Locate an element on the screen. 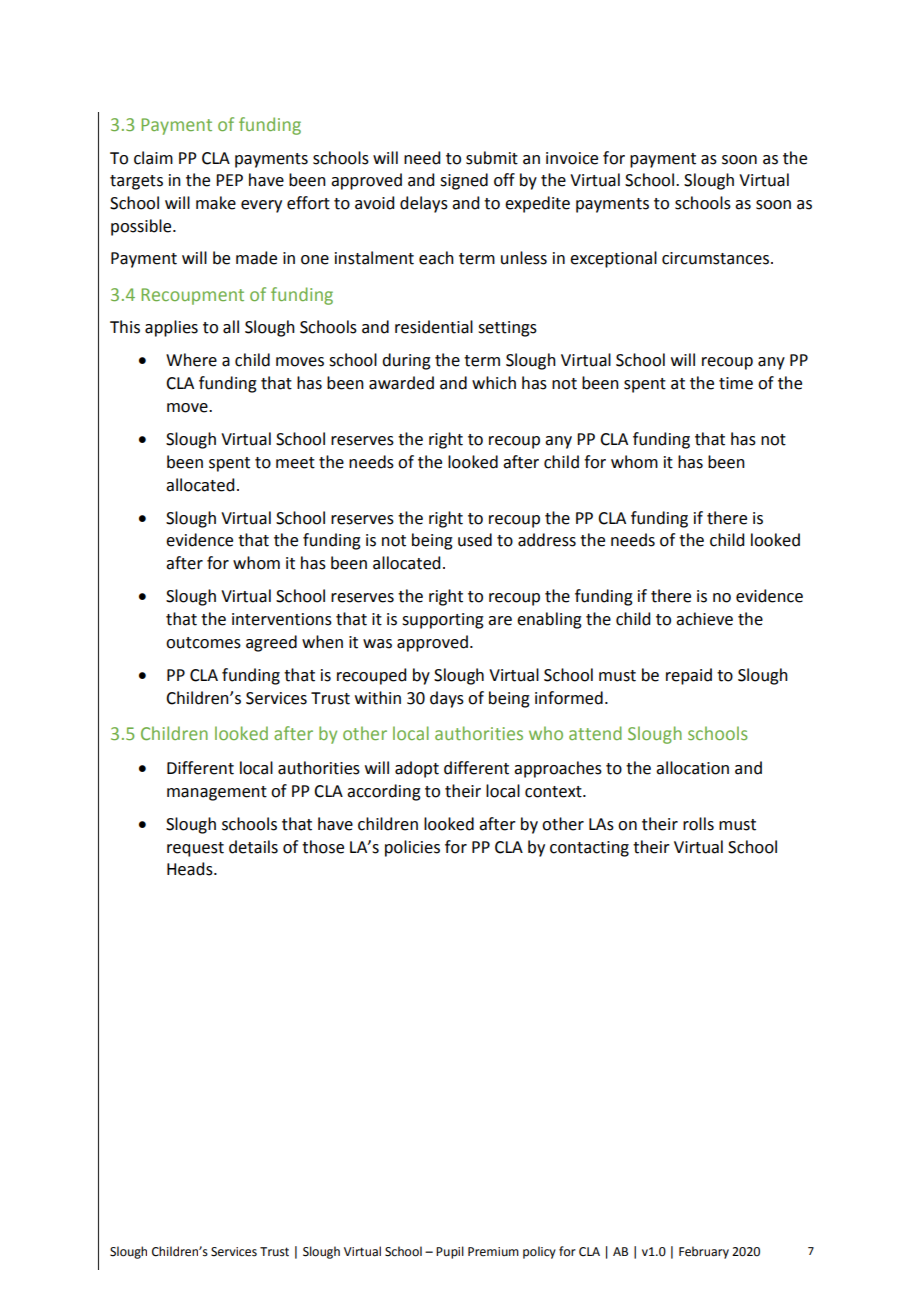 The width and height of the screenshot is (924, 1309). outcomes is located at coordinates (203, 643).
